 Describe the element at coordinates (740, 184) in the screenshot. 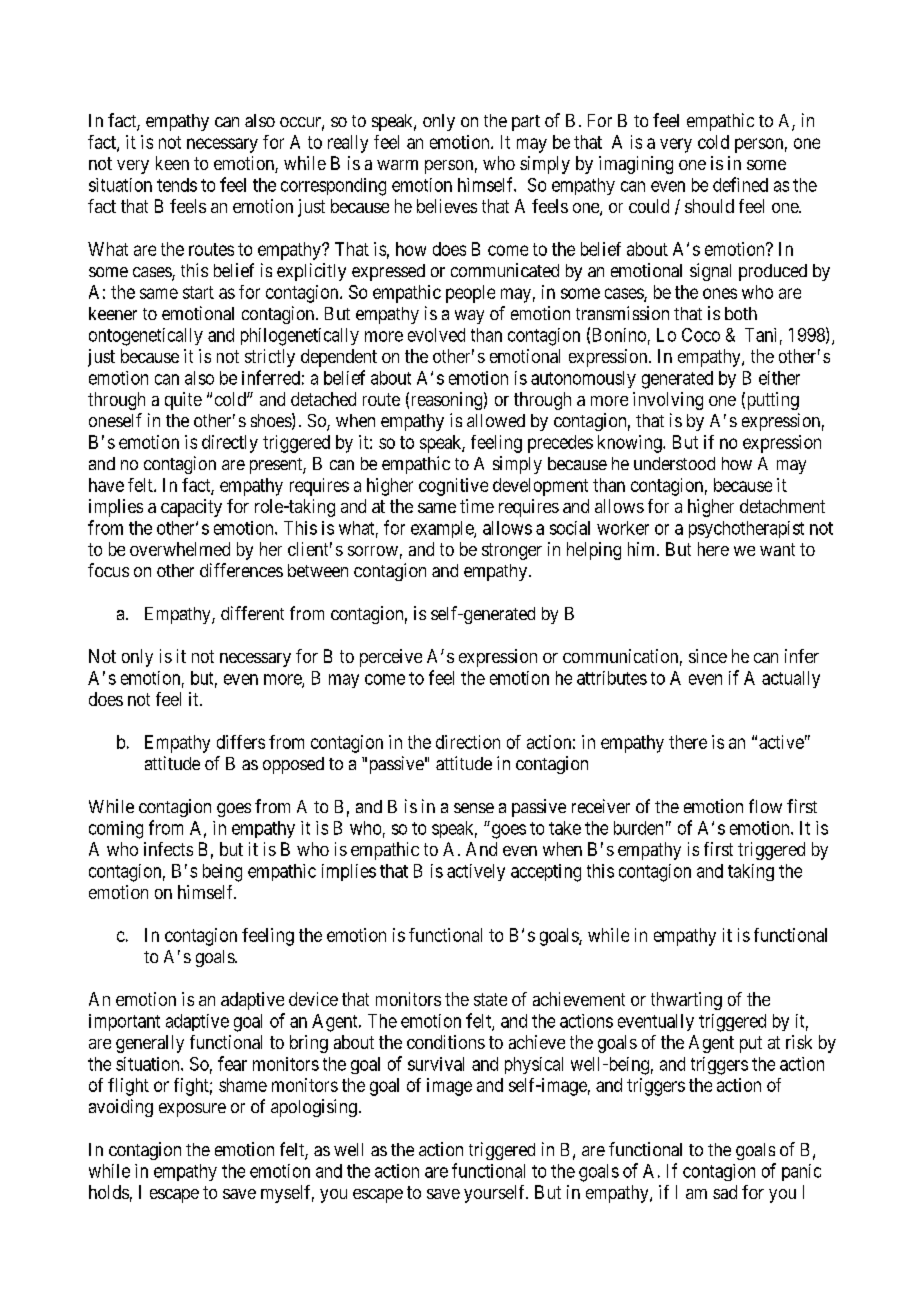

I see `defined` at that location.
